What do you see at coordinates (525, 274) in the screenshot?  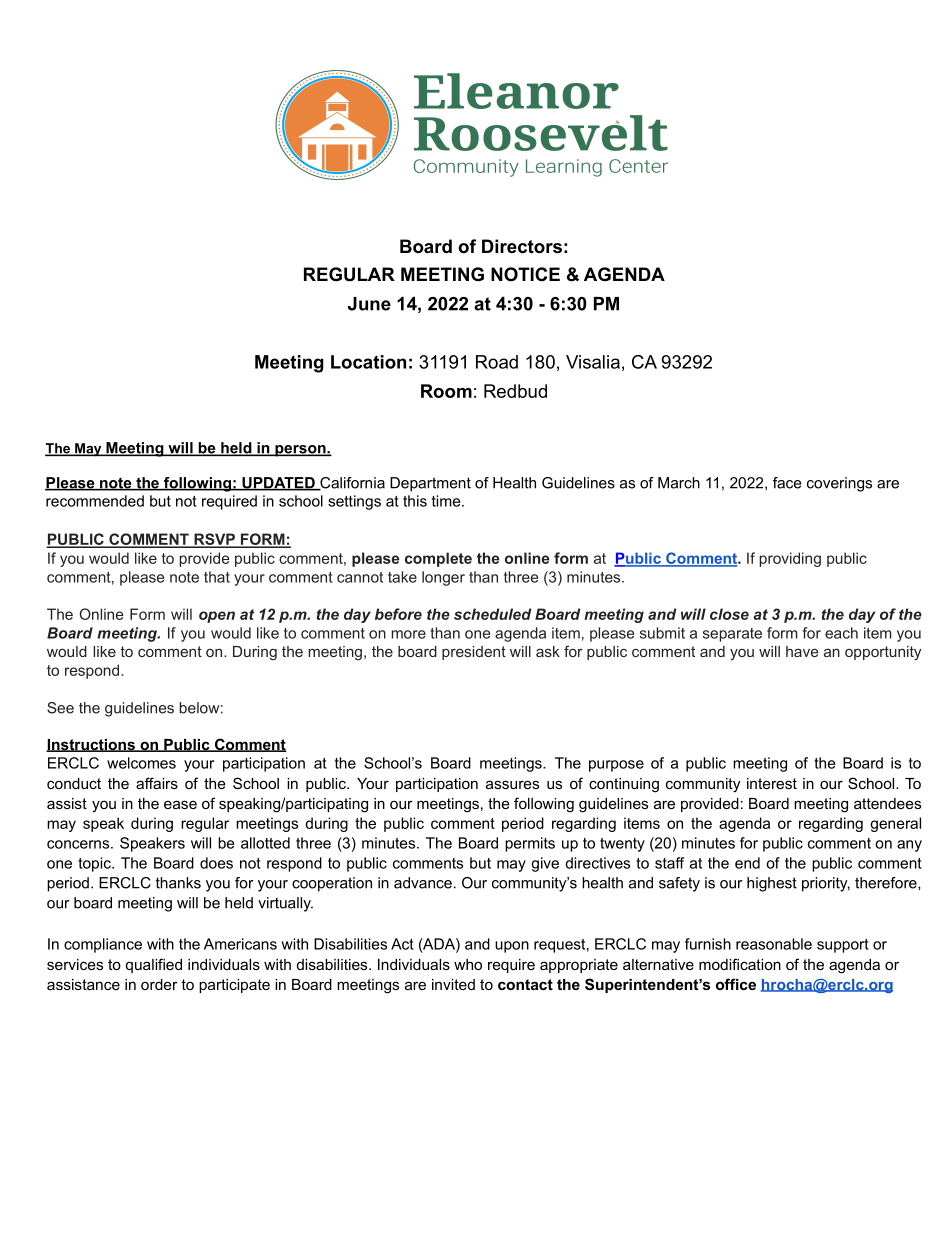 I see `NOTICE` at bounding box center [525, 274].
